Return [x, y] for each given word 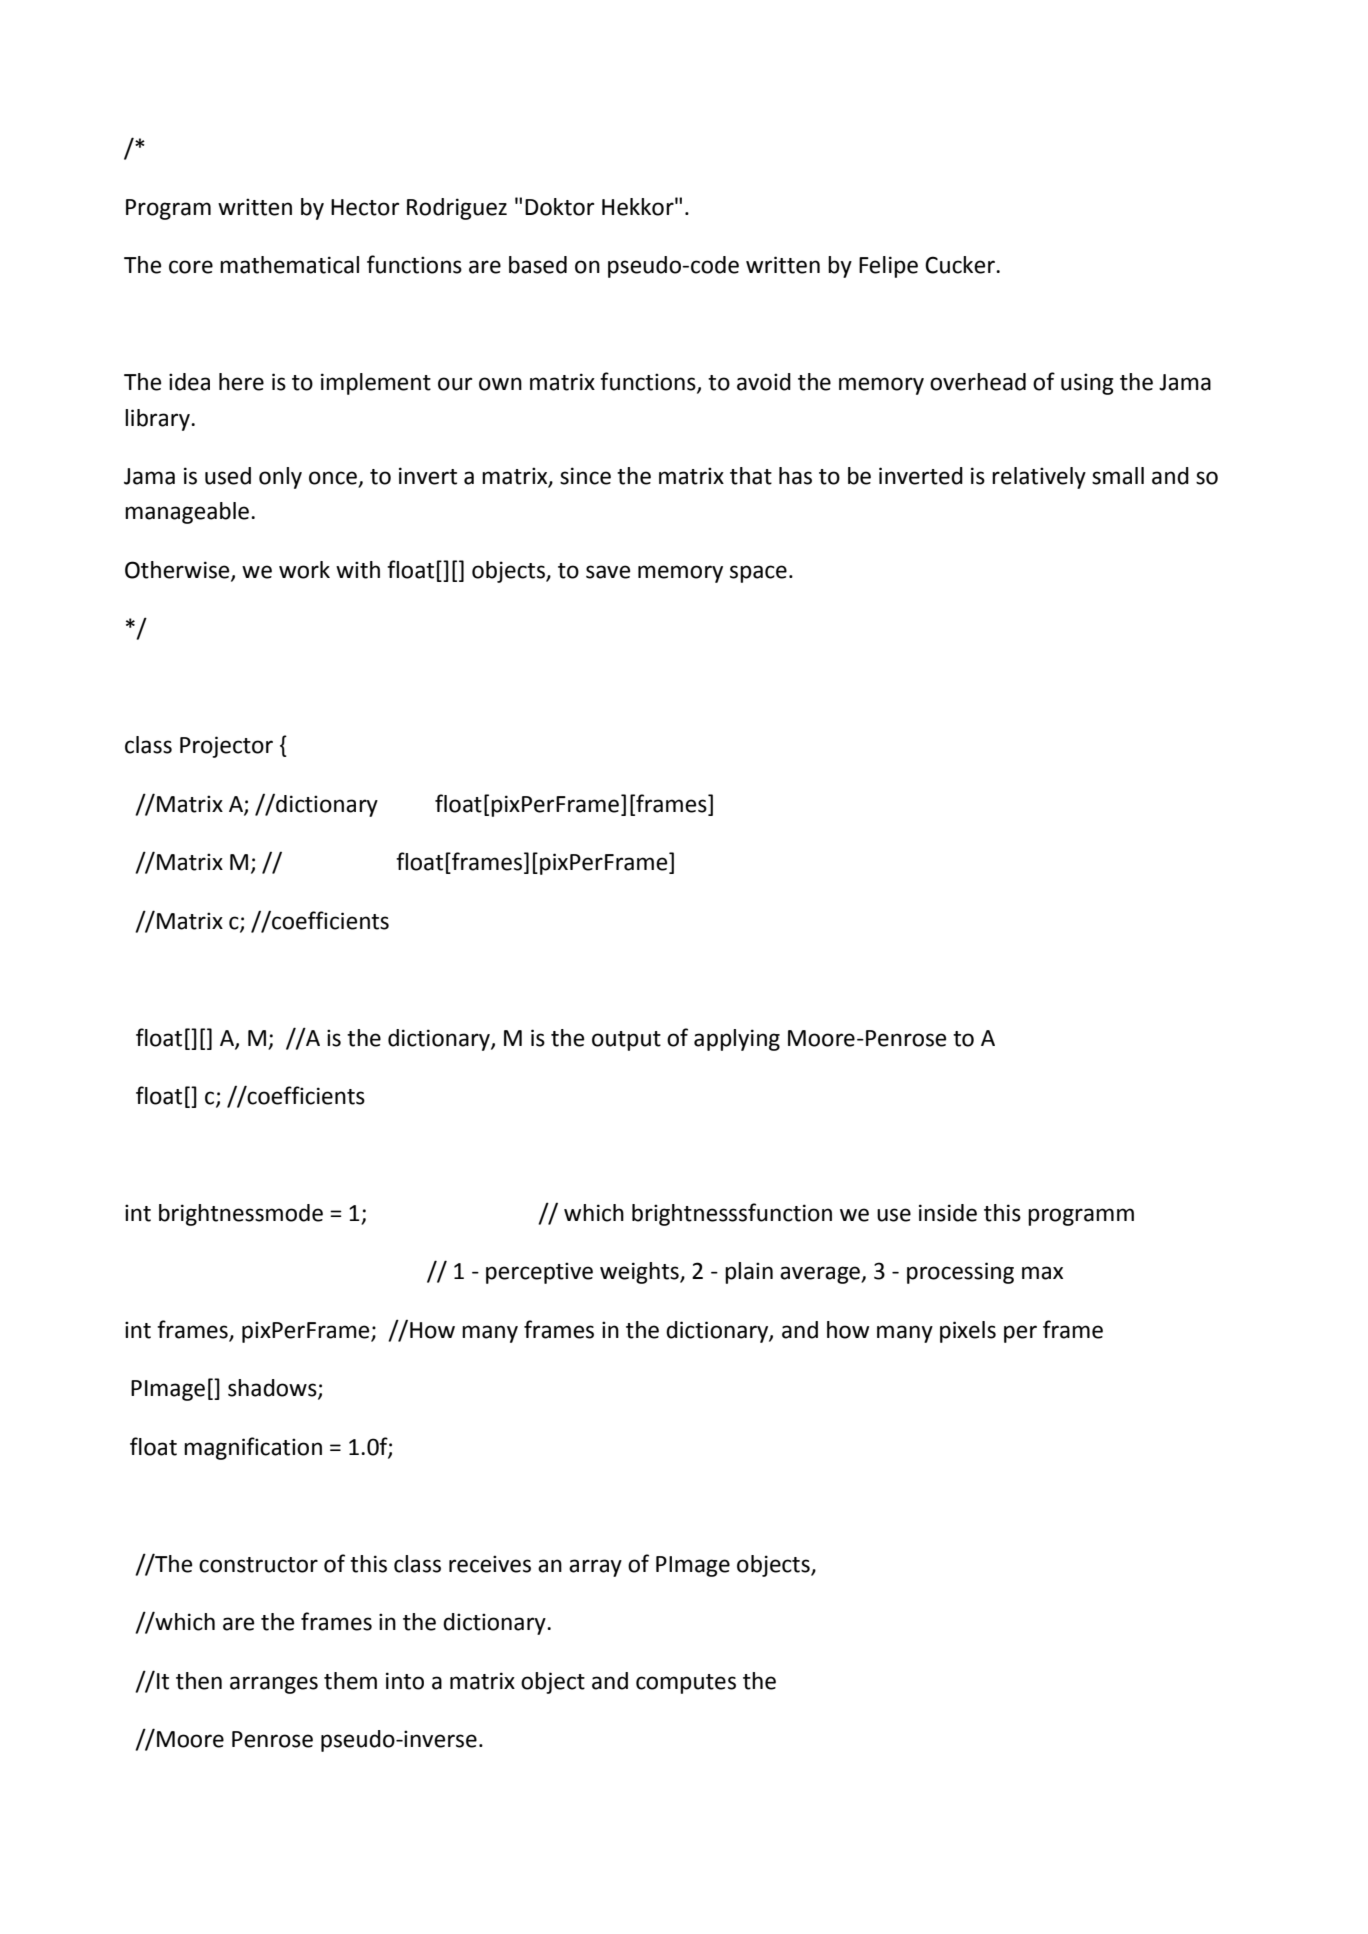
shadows [273, 1389]
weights [640, 1273]
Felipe [888, 267]
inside [948, 1213]
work [304, 570]
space [758, 574]
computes [686, 1684]
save [608, 572]
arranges [274, 1685]
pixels [968, 1332]
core [191, 267]
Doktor [559, 207]
